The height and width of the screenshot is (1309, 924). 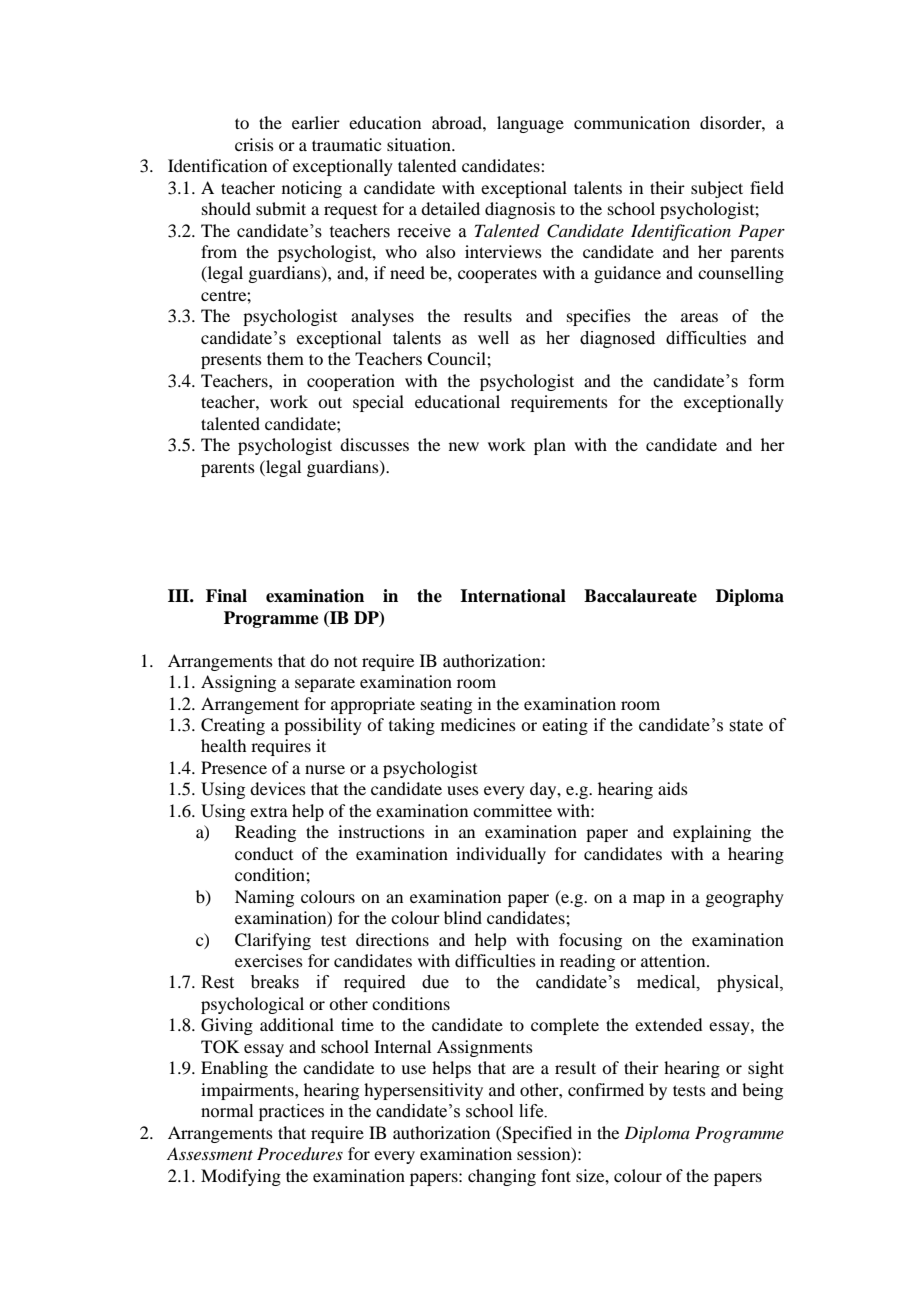 I want to click on subject, so click(x=717, y=189).
